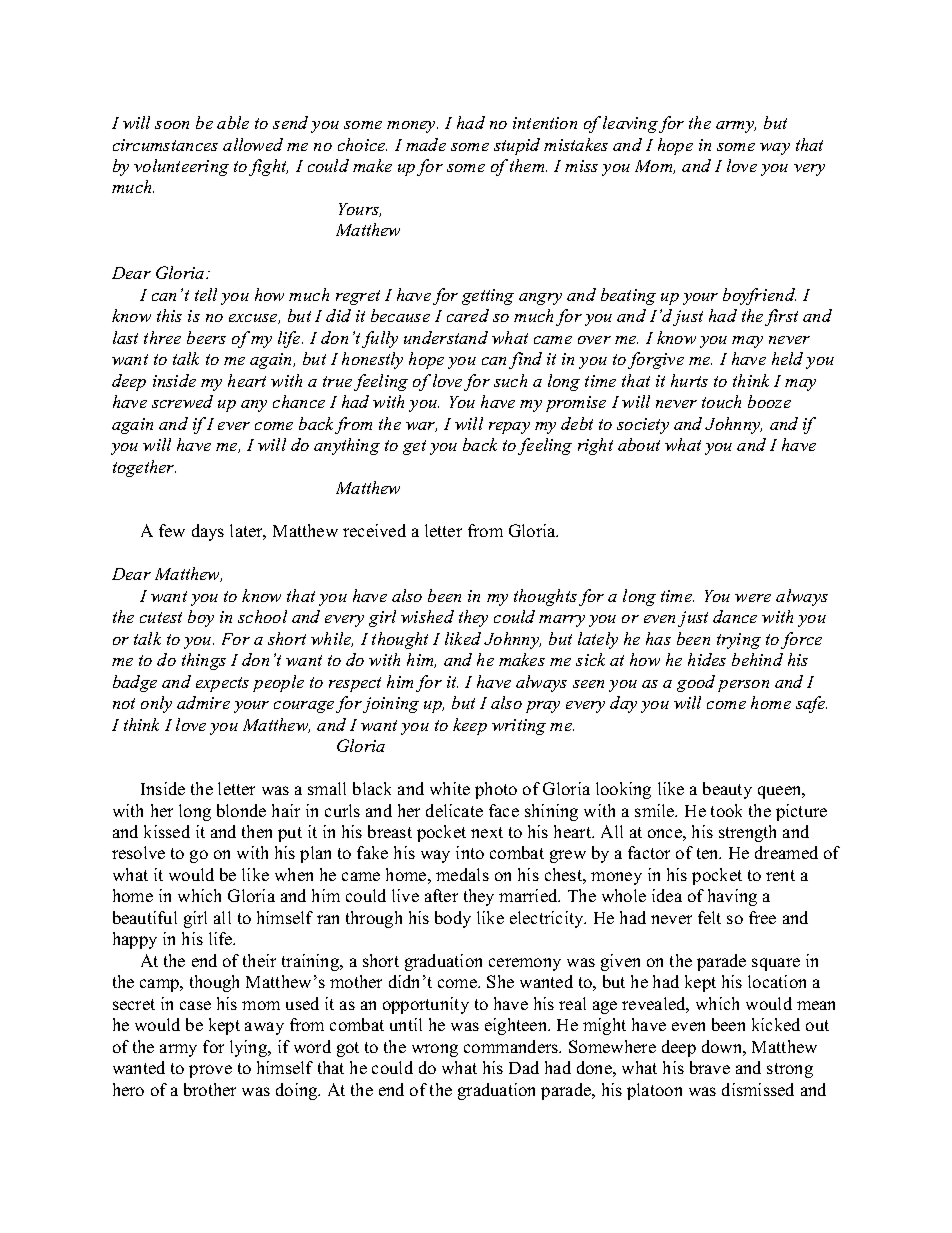 The image size is (952, 1233). I want to click on screwed, so click(182, 401).
